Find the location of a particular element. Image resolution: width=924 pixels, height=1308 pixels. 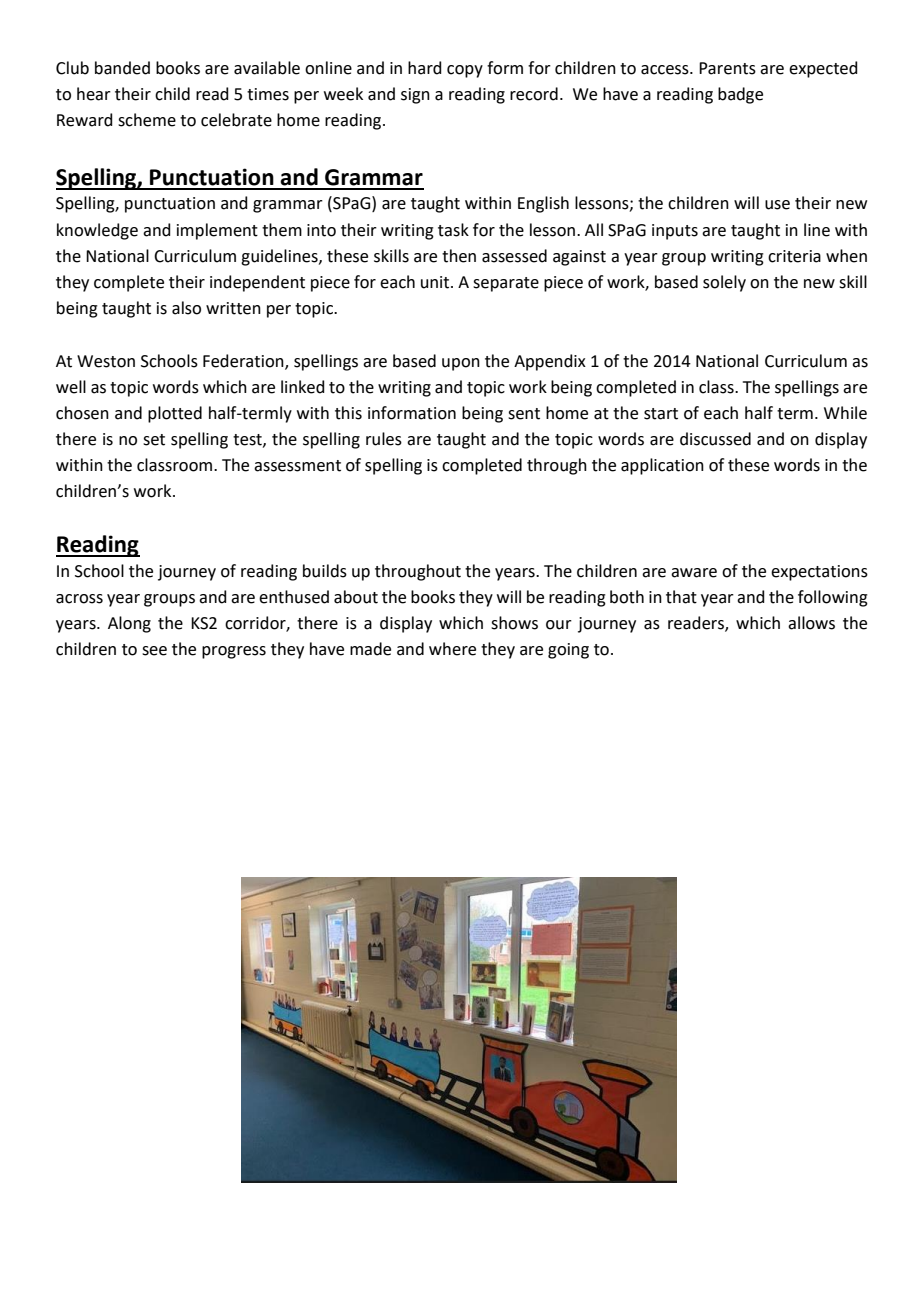

While is located at coordinates (845, 413).
